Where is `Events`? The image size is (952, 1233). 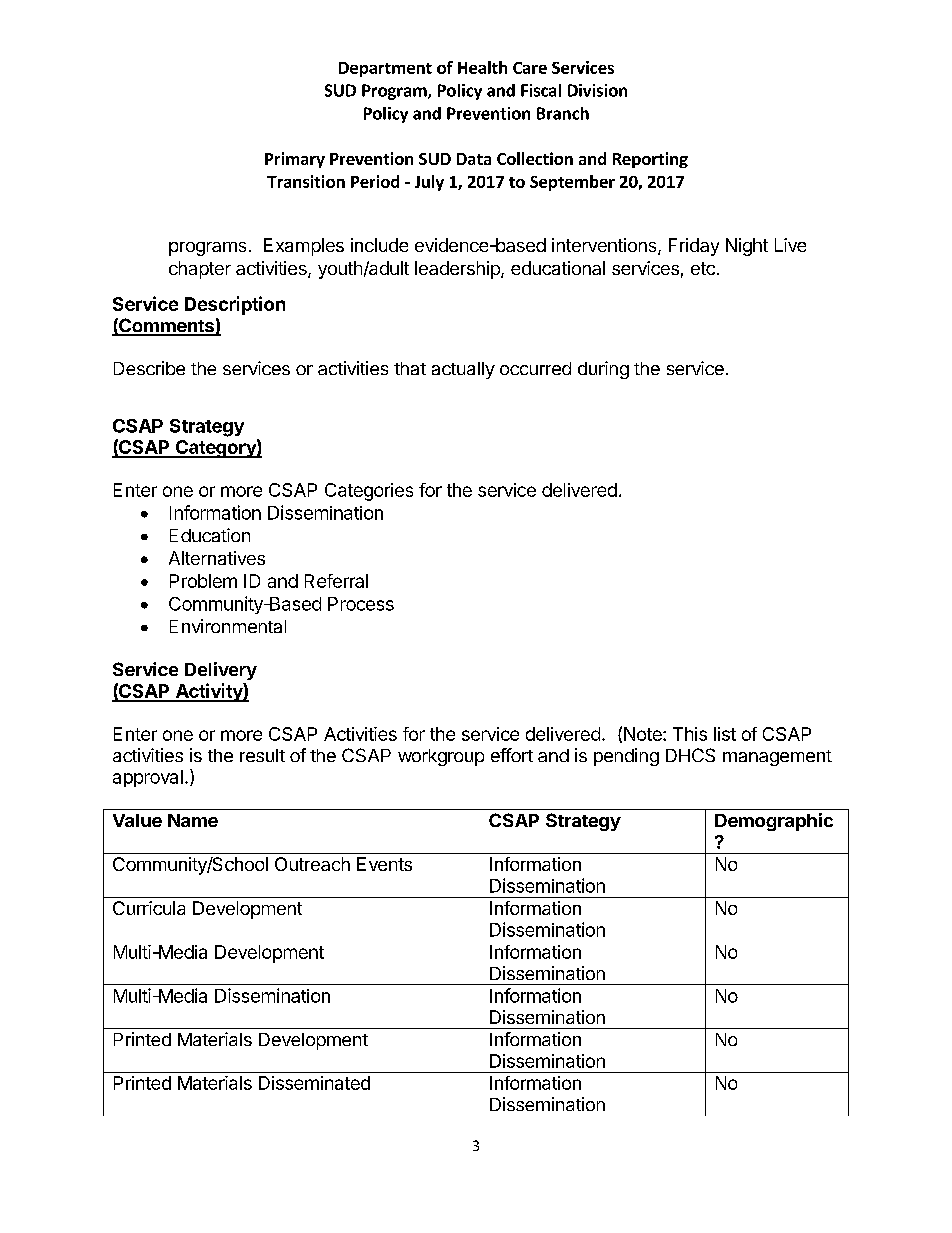
Events is located at coordinates (384, 864).
